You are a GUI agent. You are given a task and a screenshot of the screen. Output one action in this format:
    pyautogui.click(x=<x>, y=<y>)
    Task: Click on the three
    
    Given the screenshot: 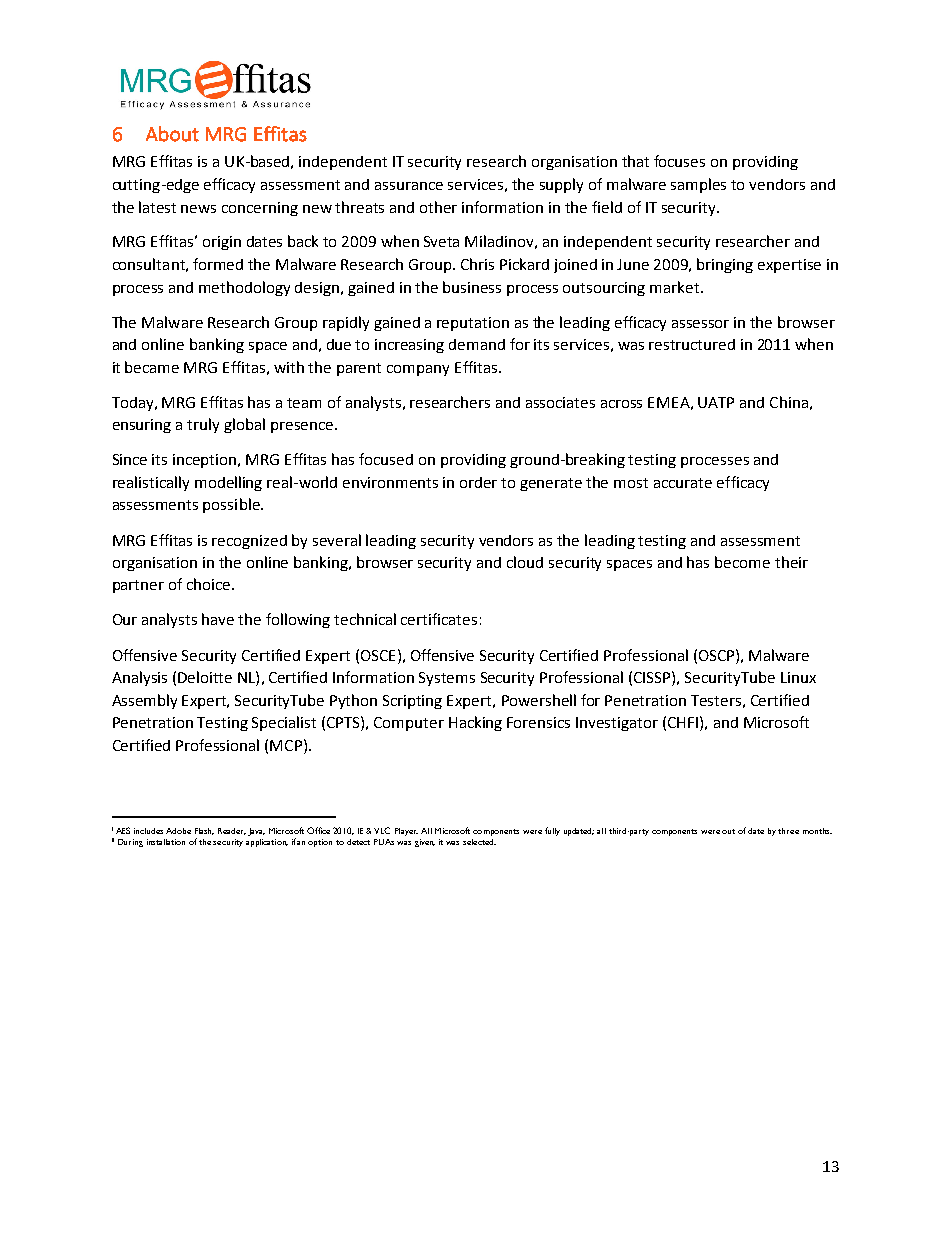 What is the action you would take?
    pyautogui.click(x=788, y=831)
